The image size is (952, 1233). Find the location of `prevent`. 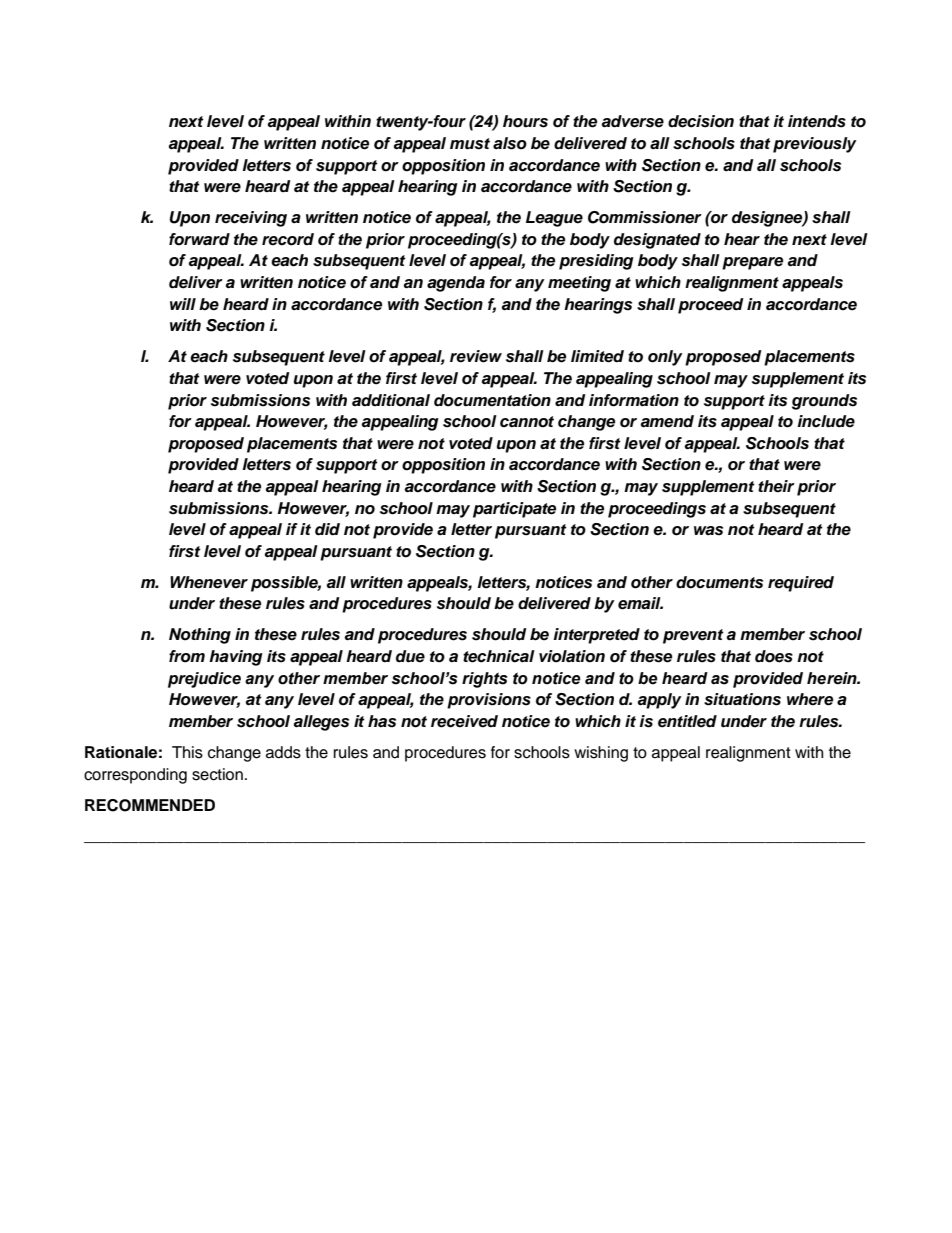

prevent is located at coordinates (693, 636).
